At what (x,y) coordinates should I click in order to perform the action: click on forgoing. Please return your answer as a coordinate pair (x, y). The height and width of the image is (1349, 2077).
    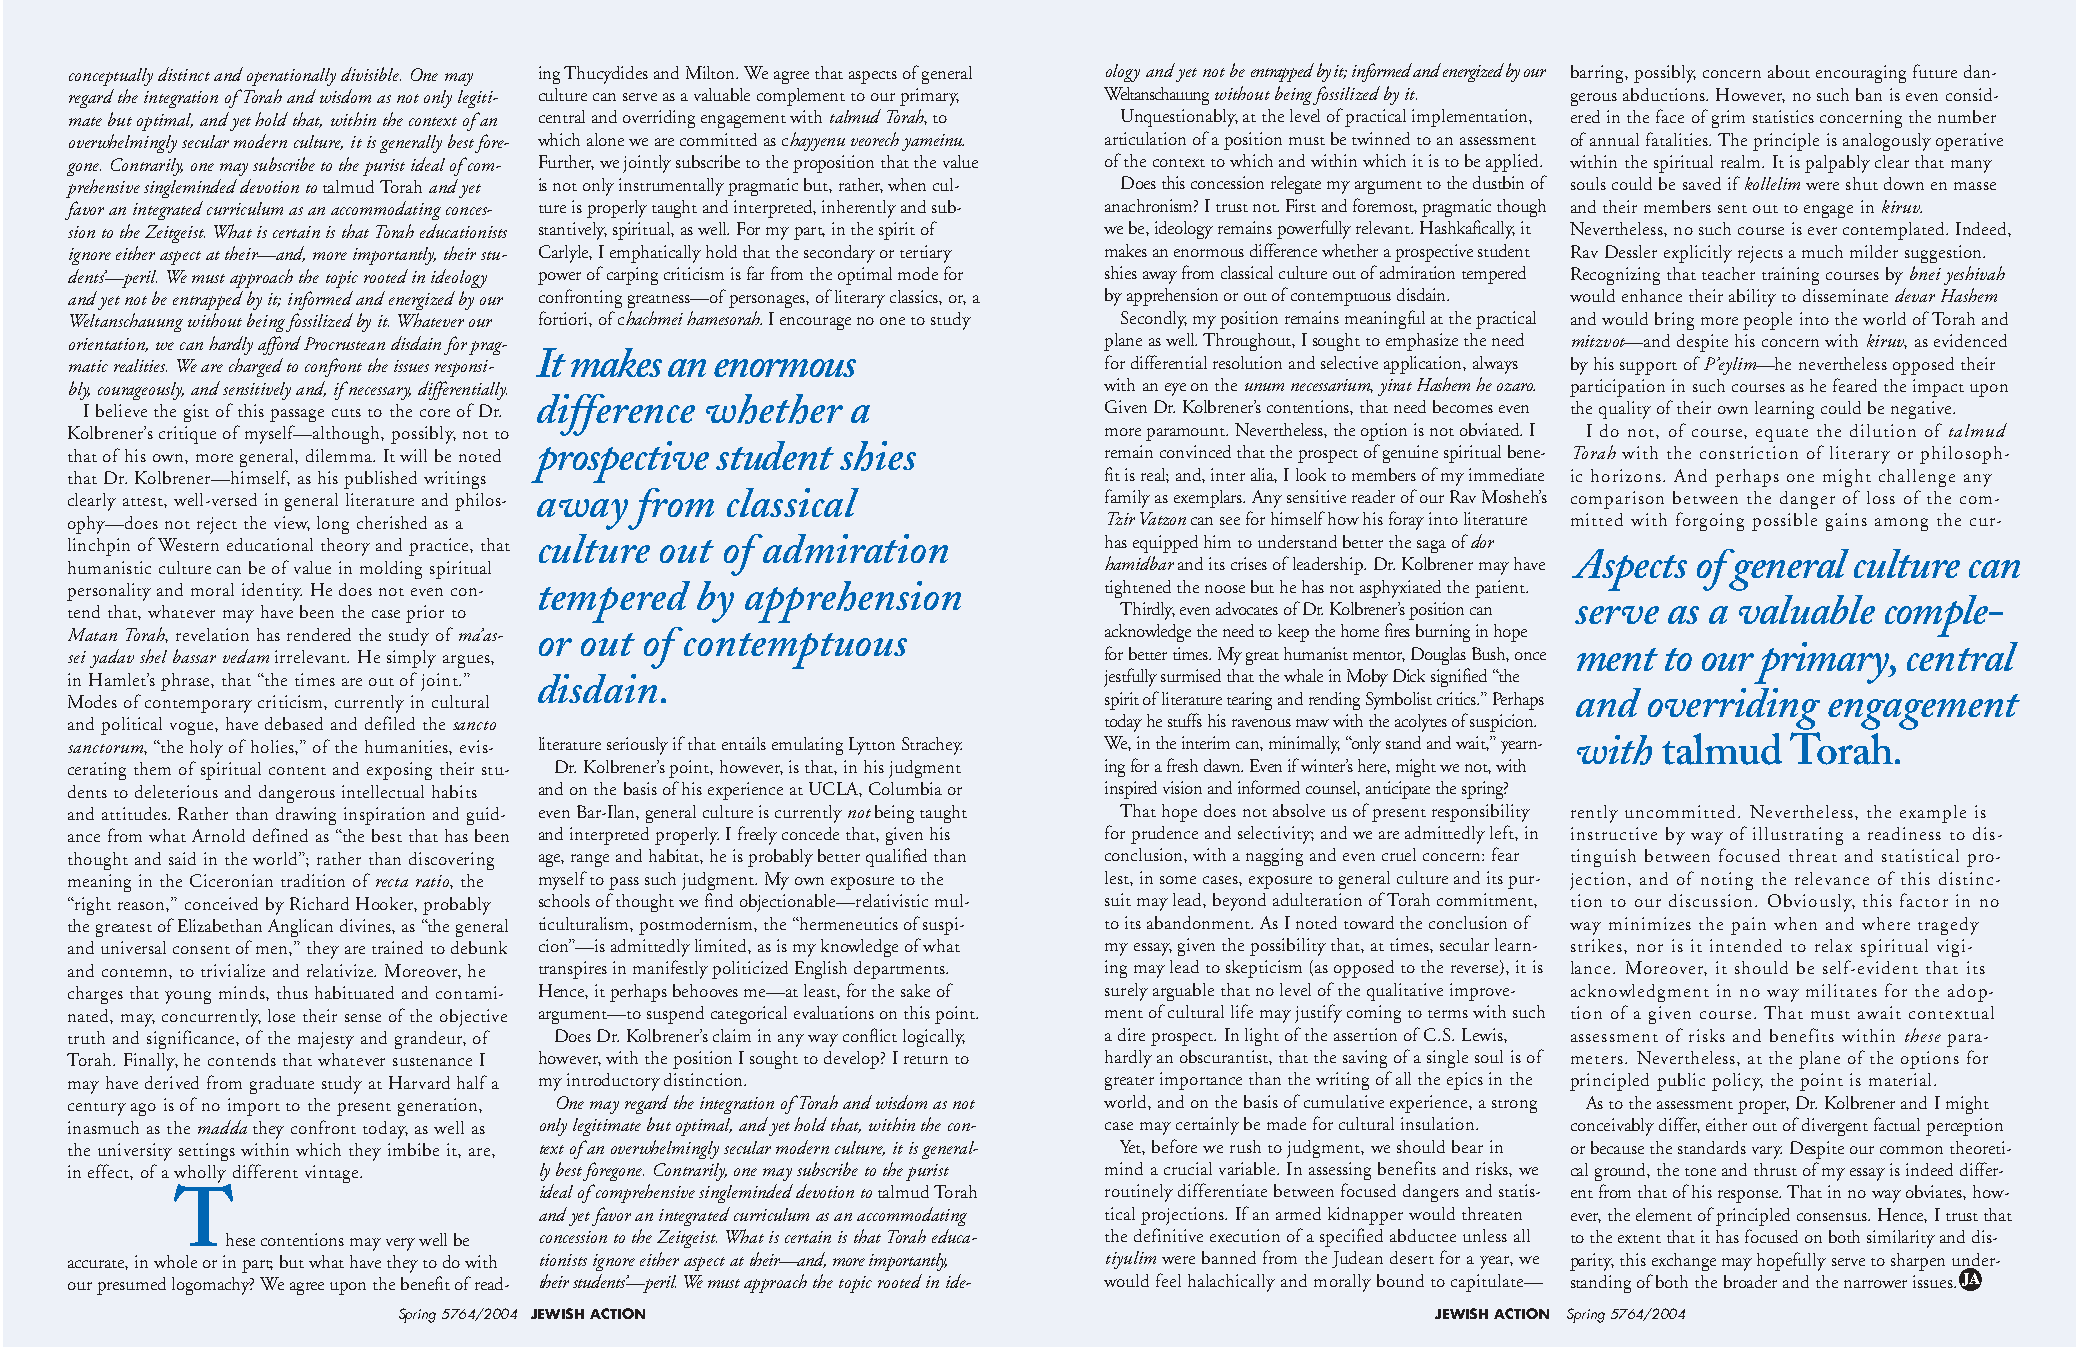
    Looking at the image, I should click on (1710, 521).
